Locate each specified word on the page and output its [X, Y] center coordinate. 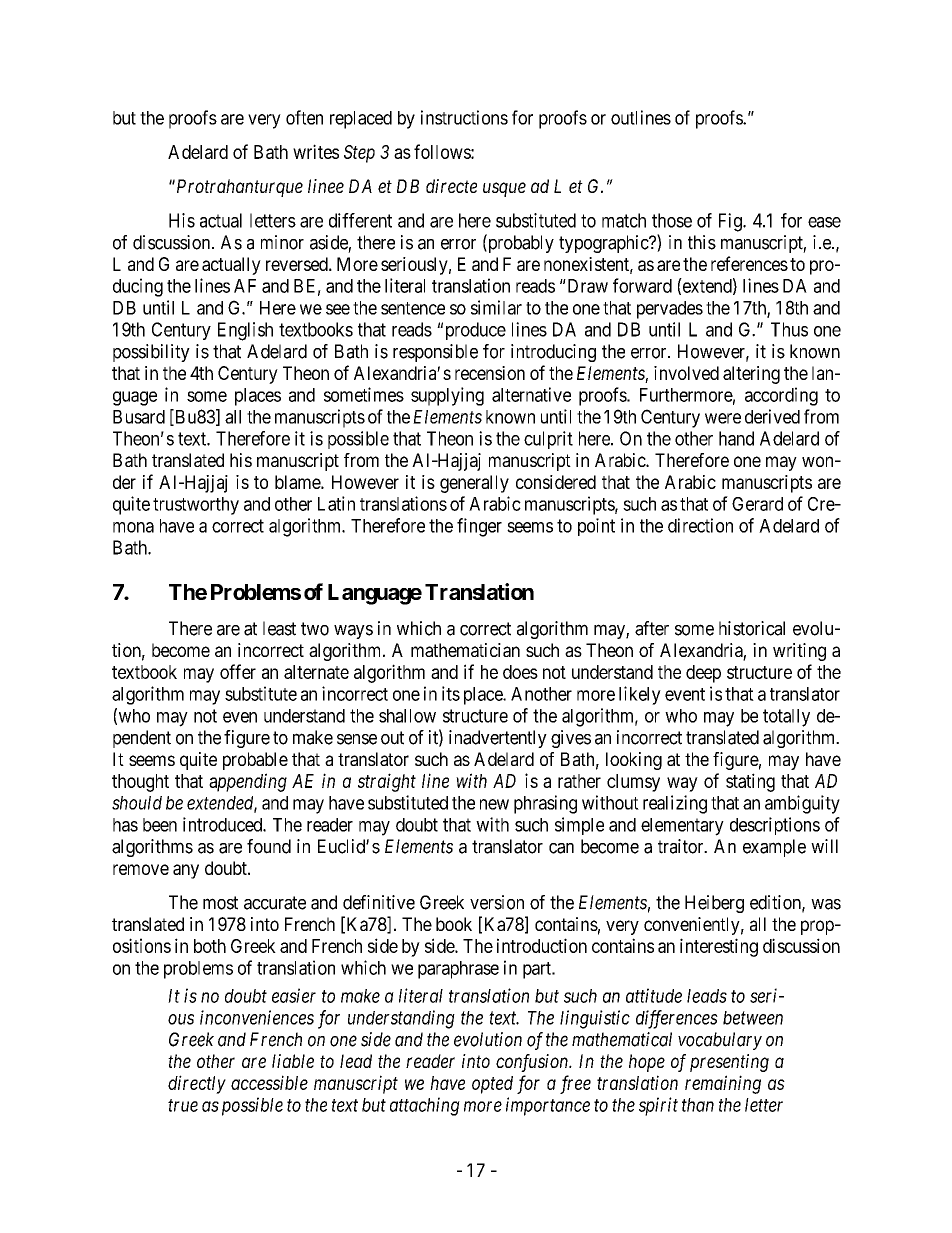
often [304, 117]
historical [752, 628]
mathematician [465, 650]
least [279, 628]
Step [359, 154]
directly [197, 1084]
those [672, 220]
